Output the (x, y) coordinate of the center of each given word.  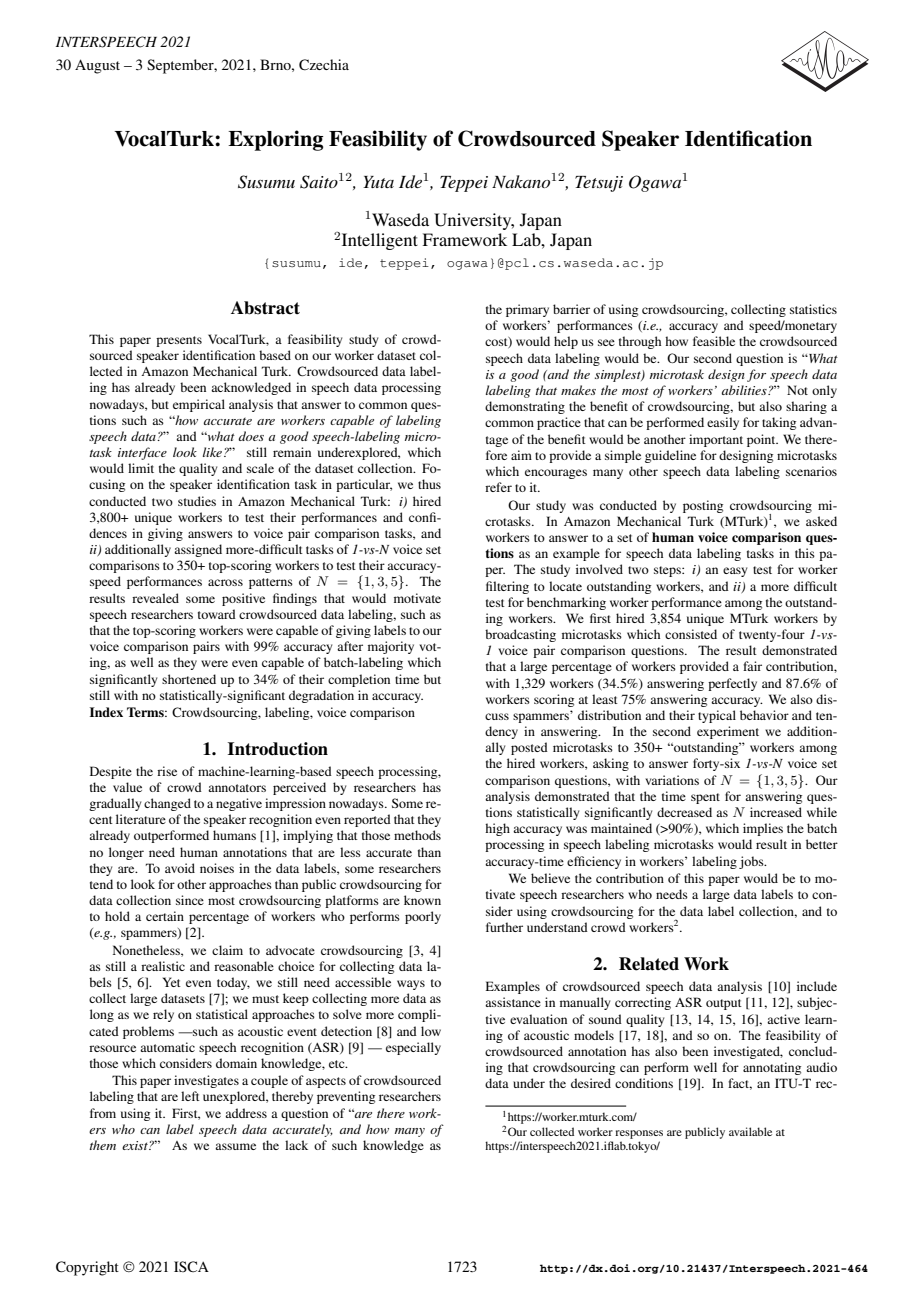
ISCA (191, 1266)
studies (197, 501)
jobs (752, 862)
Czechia (324, 65)
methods (417, 835)
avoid (180, 868)
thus (429, 484)
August (97, 66)
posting (703, 506)
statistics (813, 309)
